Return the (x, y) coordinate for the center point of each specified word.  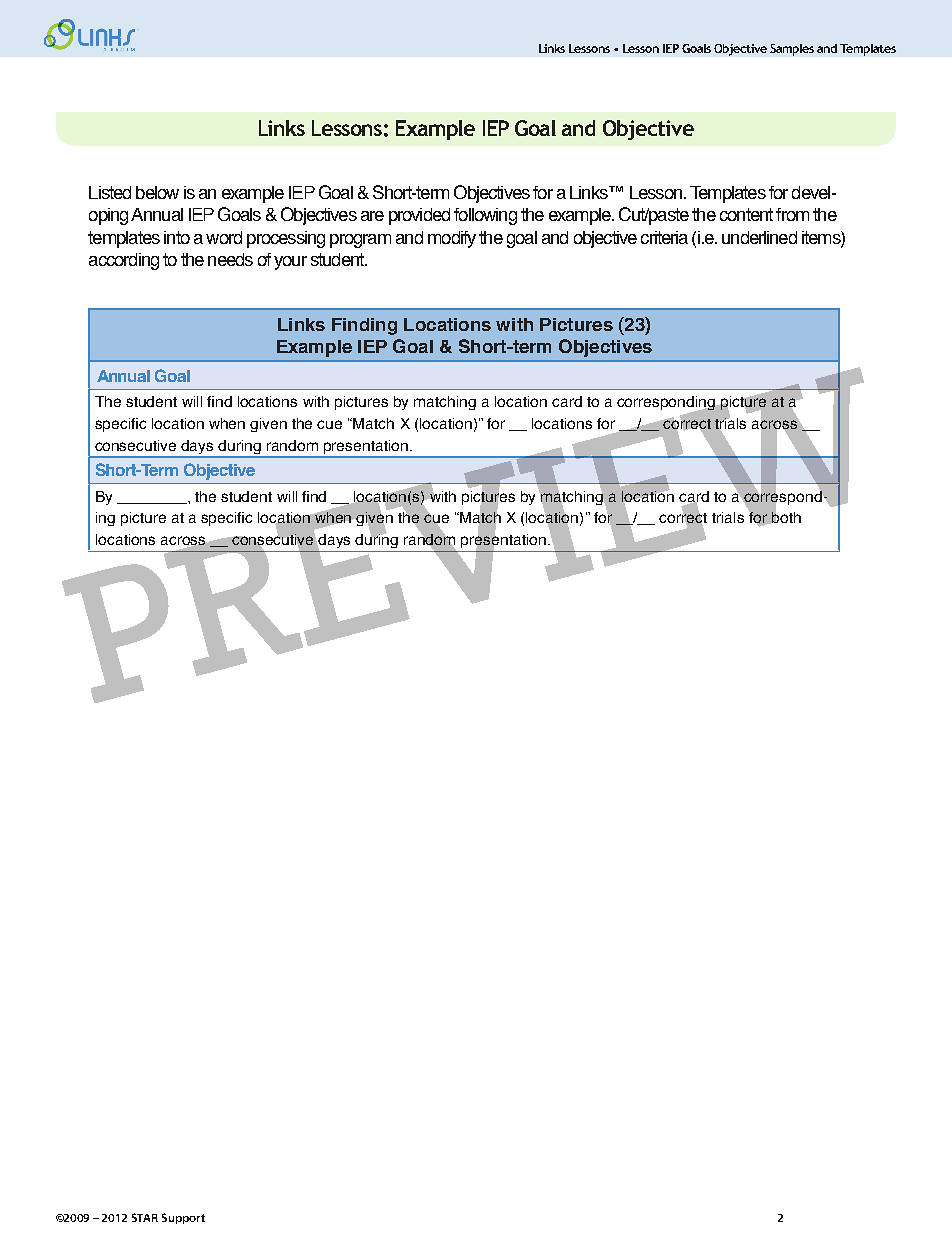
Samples (792, 50)
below (157, 192)
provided (419, 216)
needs (230, 259)
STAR (145, 1217)
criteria (664, 237)
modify (452, 239)
